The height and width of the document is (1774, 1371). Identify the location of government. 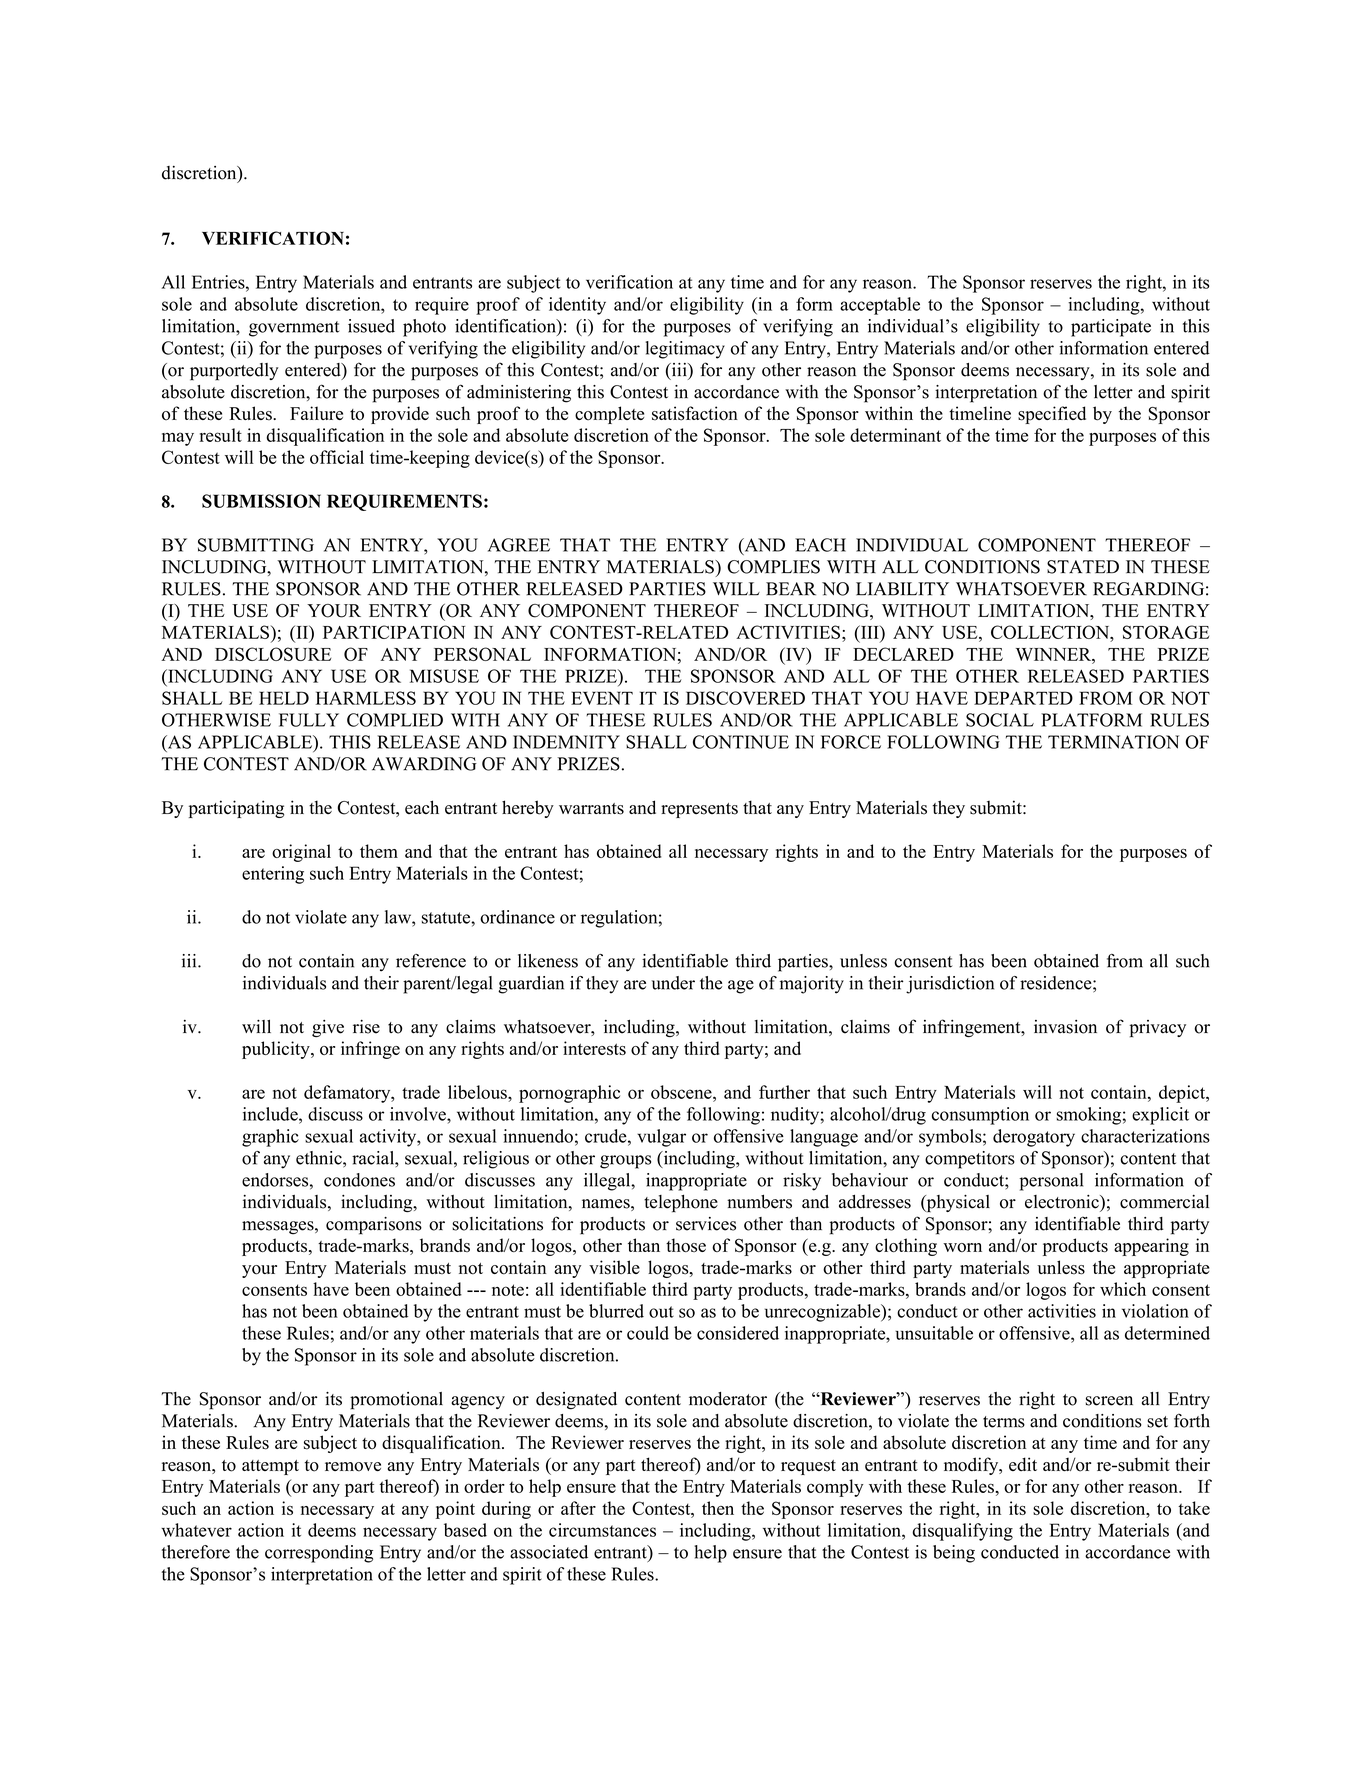
(294, 329).
